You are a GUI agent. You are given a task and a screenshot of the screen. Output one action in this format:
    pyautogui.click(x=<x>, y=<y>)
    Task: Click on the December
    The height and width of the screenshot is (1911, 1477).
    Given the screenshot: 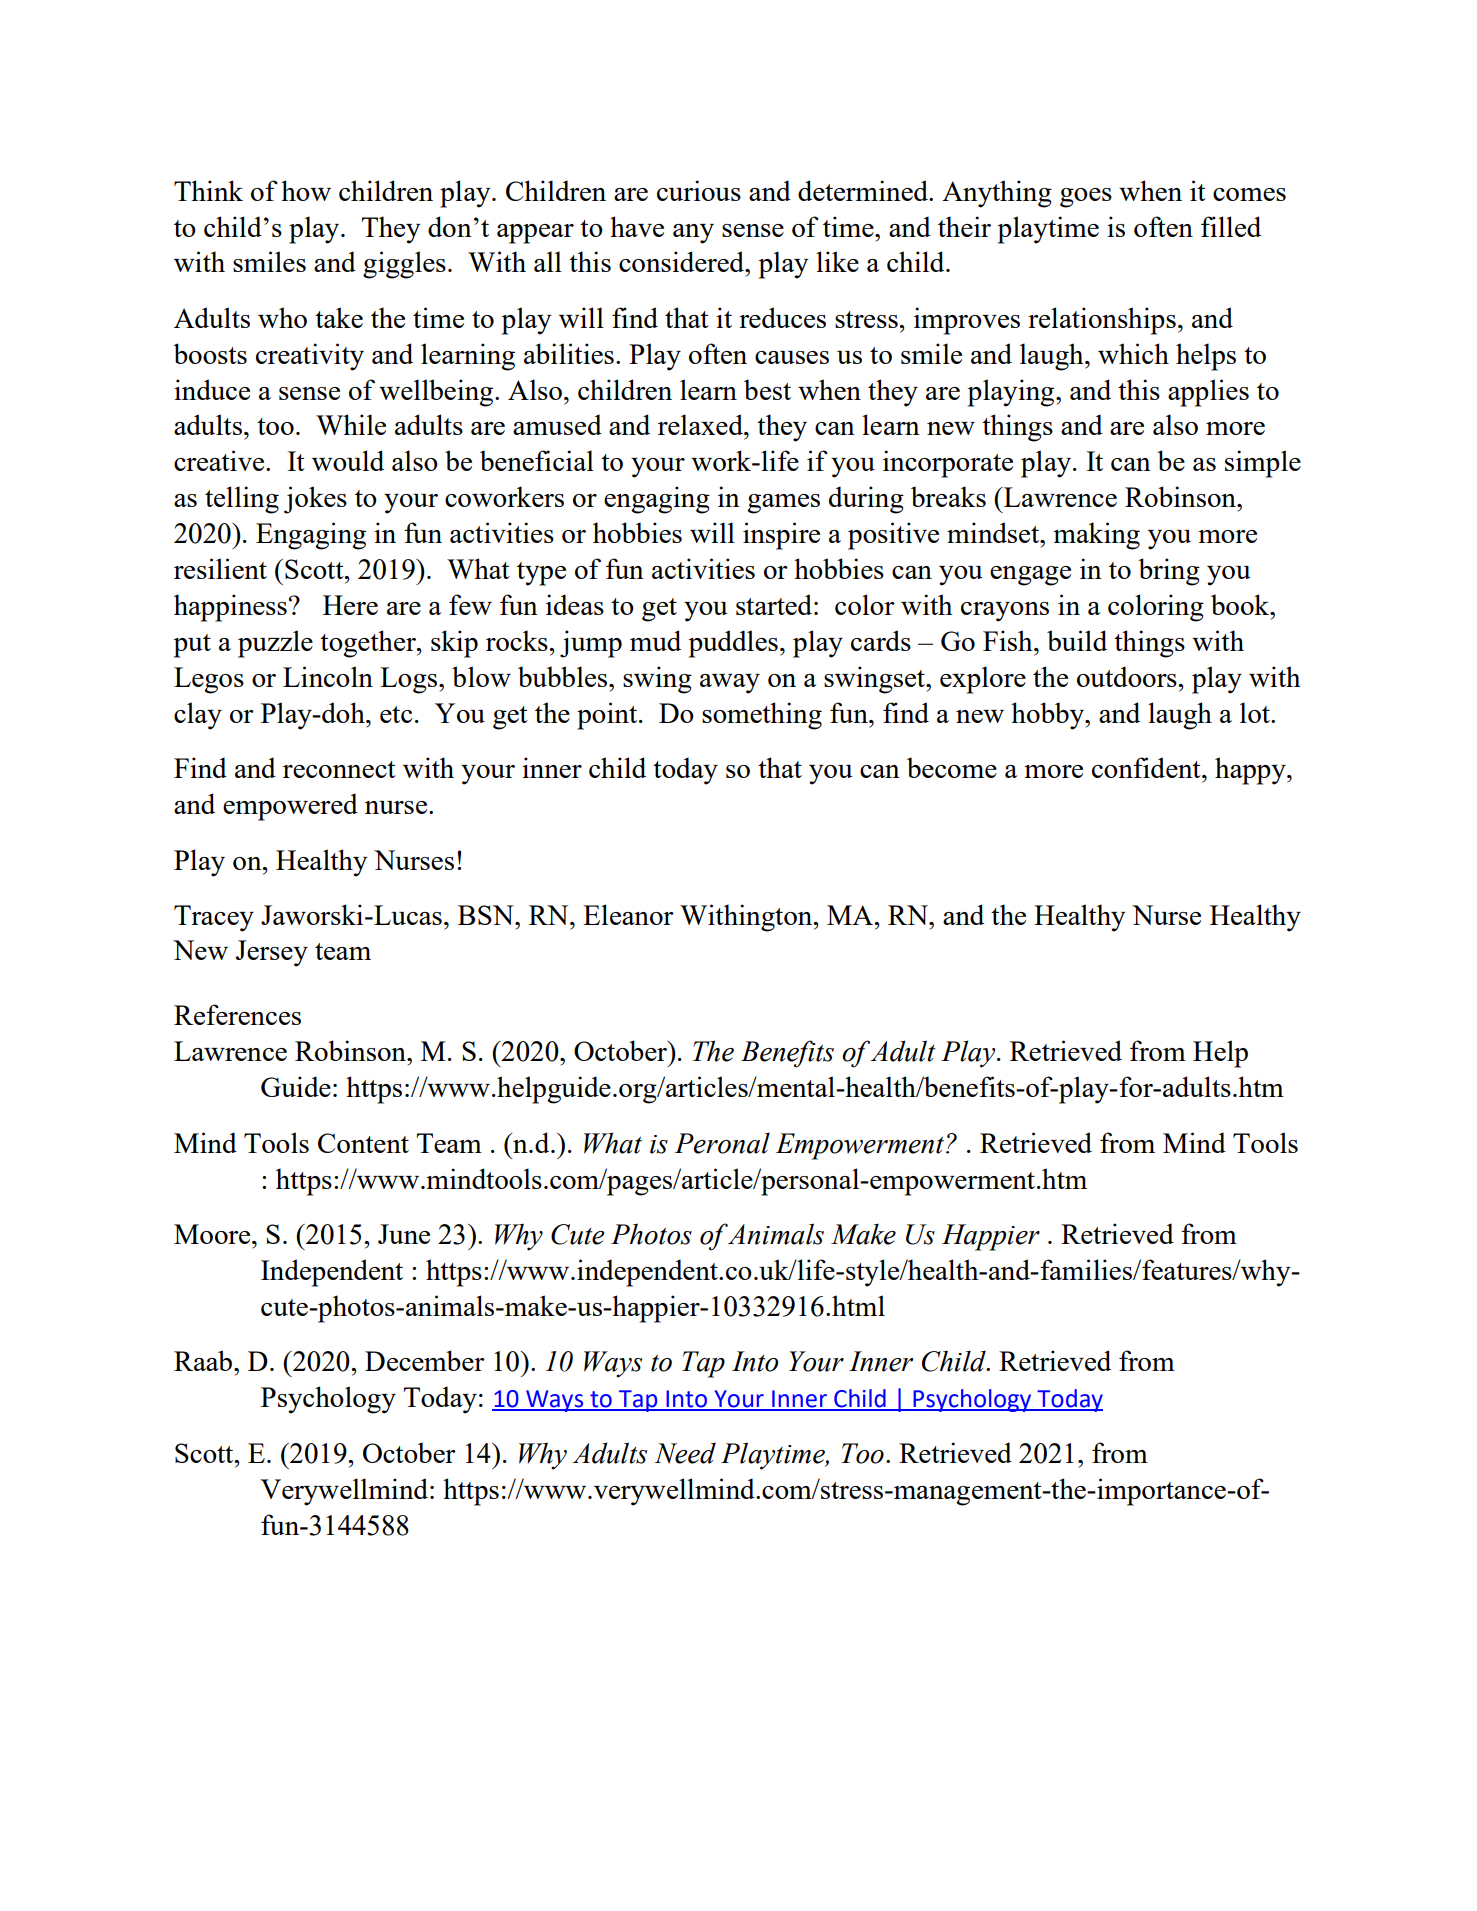 What is the action you would take?
    pyautogui.click(x=425, y=1360)
